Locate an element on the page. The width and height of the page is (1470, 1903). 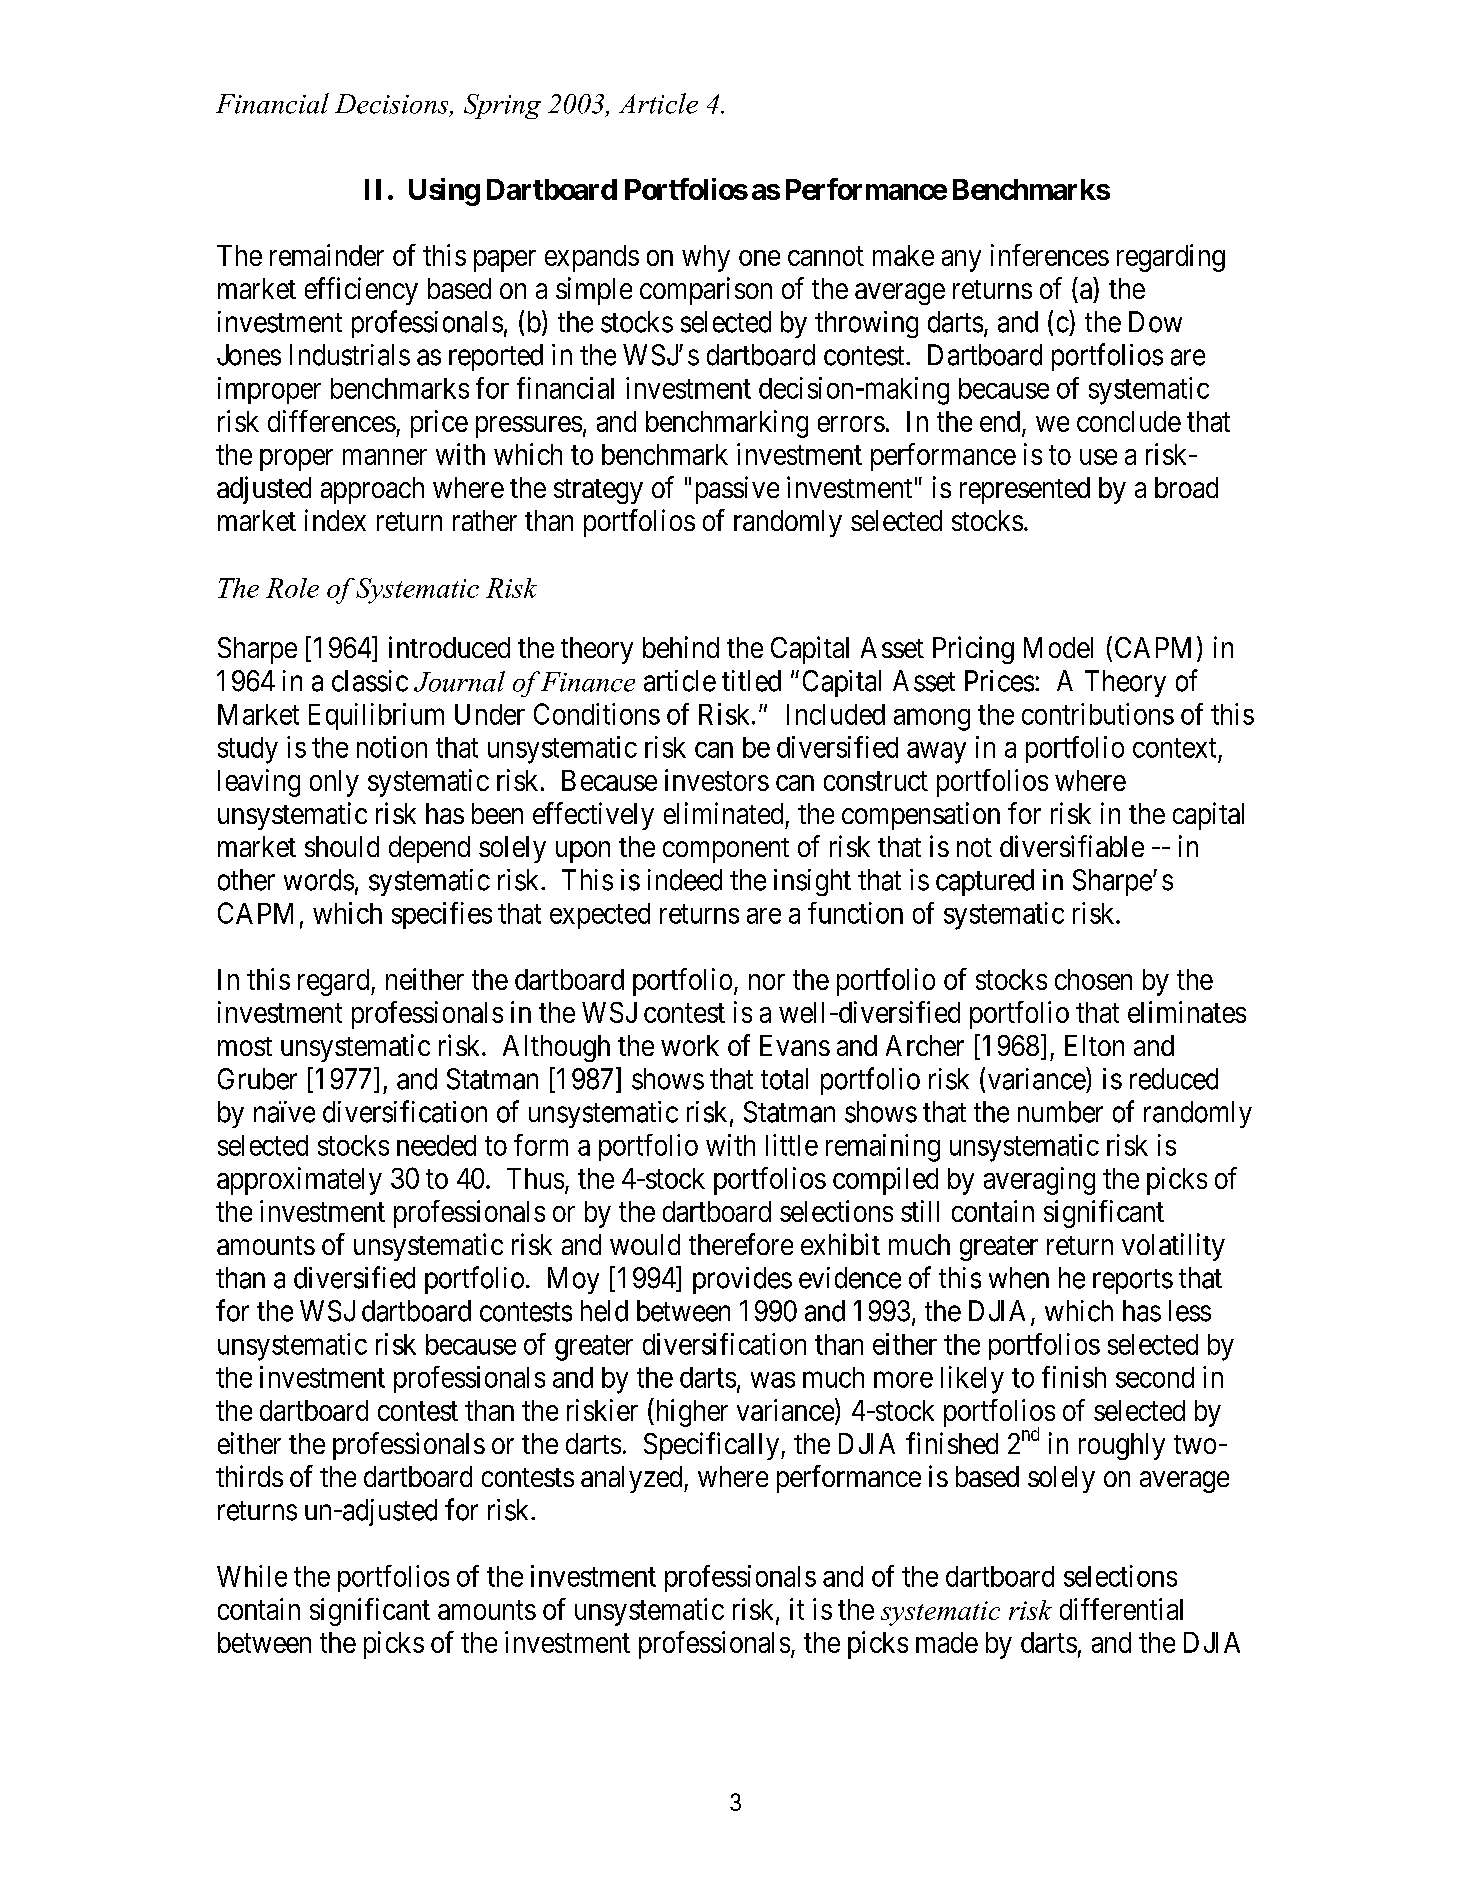
component is located at coordinates (726, 850).
